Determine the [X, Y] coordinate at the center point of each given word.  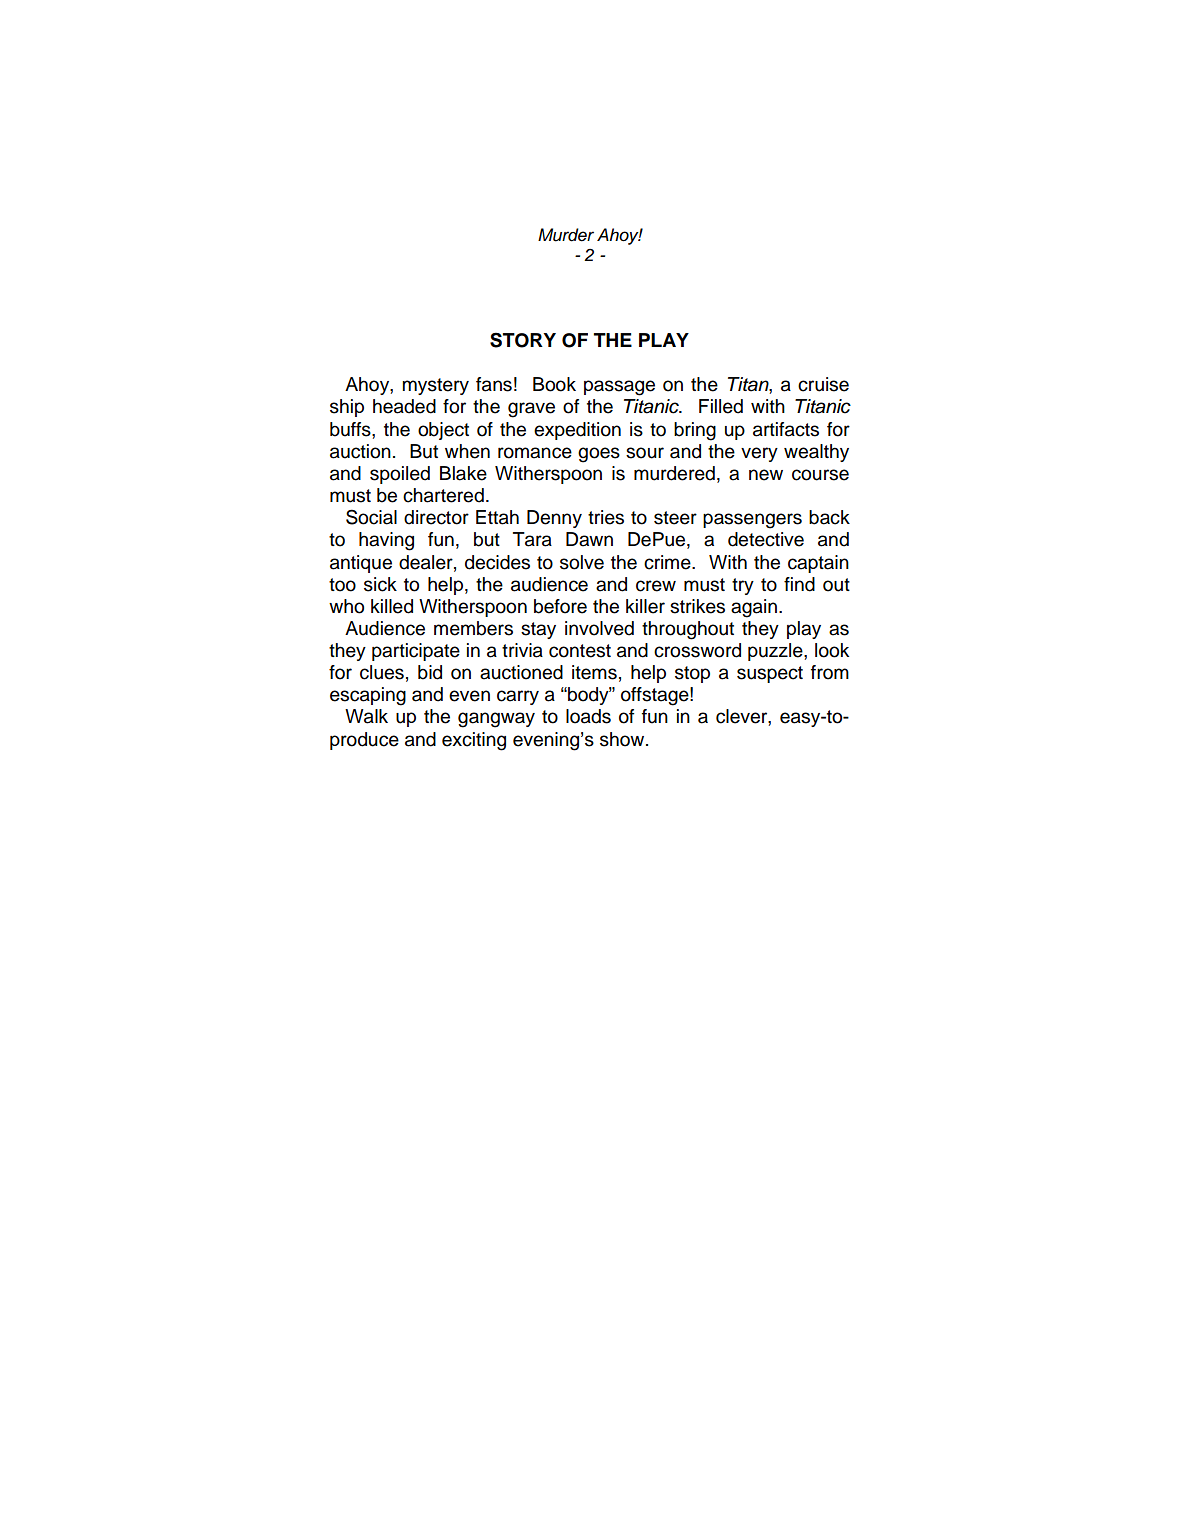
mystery [435, 386]
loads [588, 716]
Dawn [589, 539]
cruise [823, 384]
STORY [523, 340]
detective [766, 539]
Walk [366, 716]
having [386, 541]
